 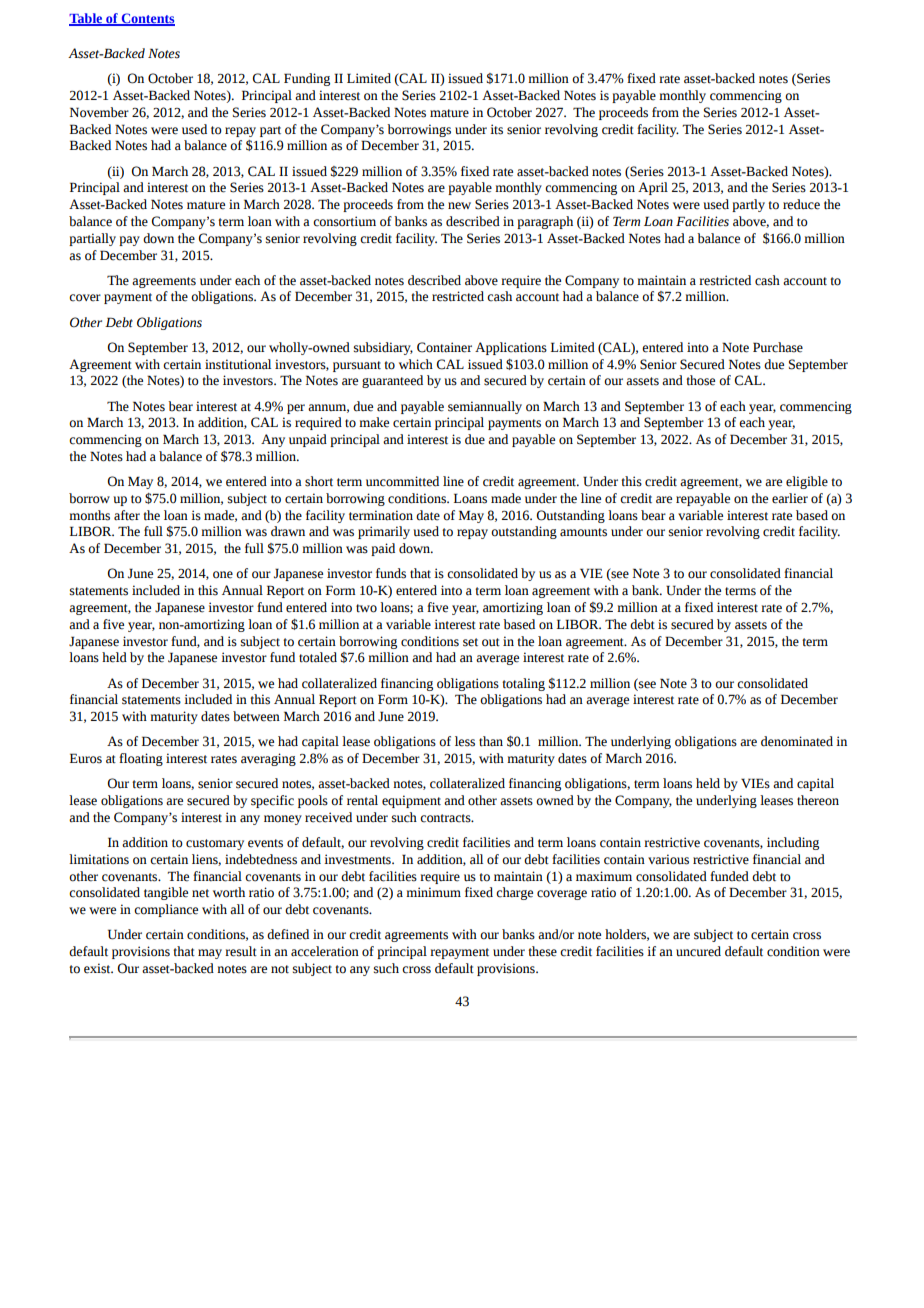 What do you see at coordinates (653, 188) in the page?
I see `April` at bounding box center [653, 188].
